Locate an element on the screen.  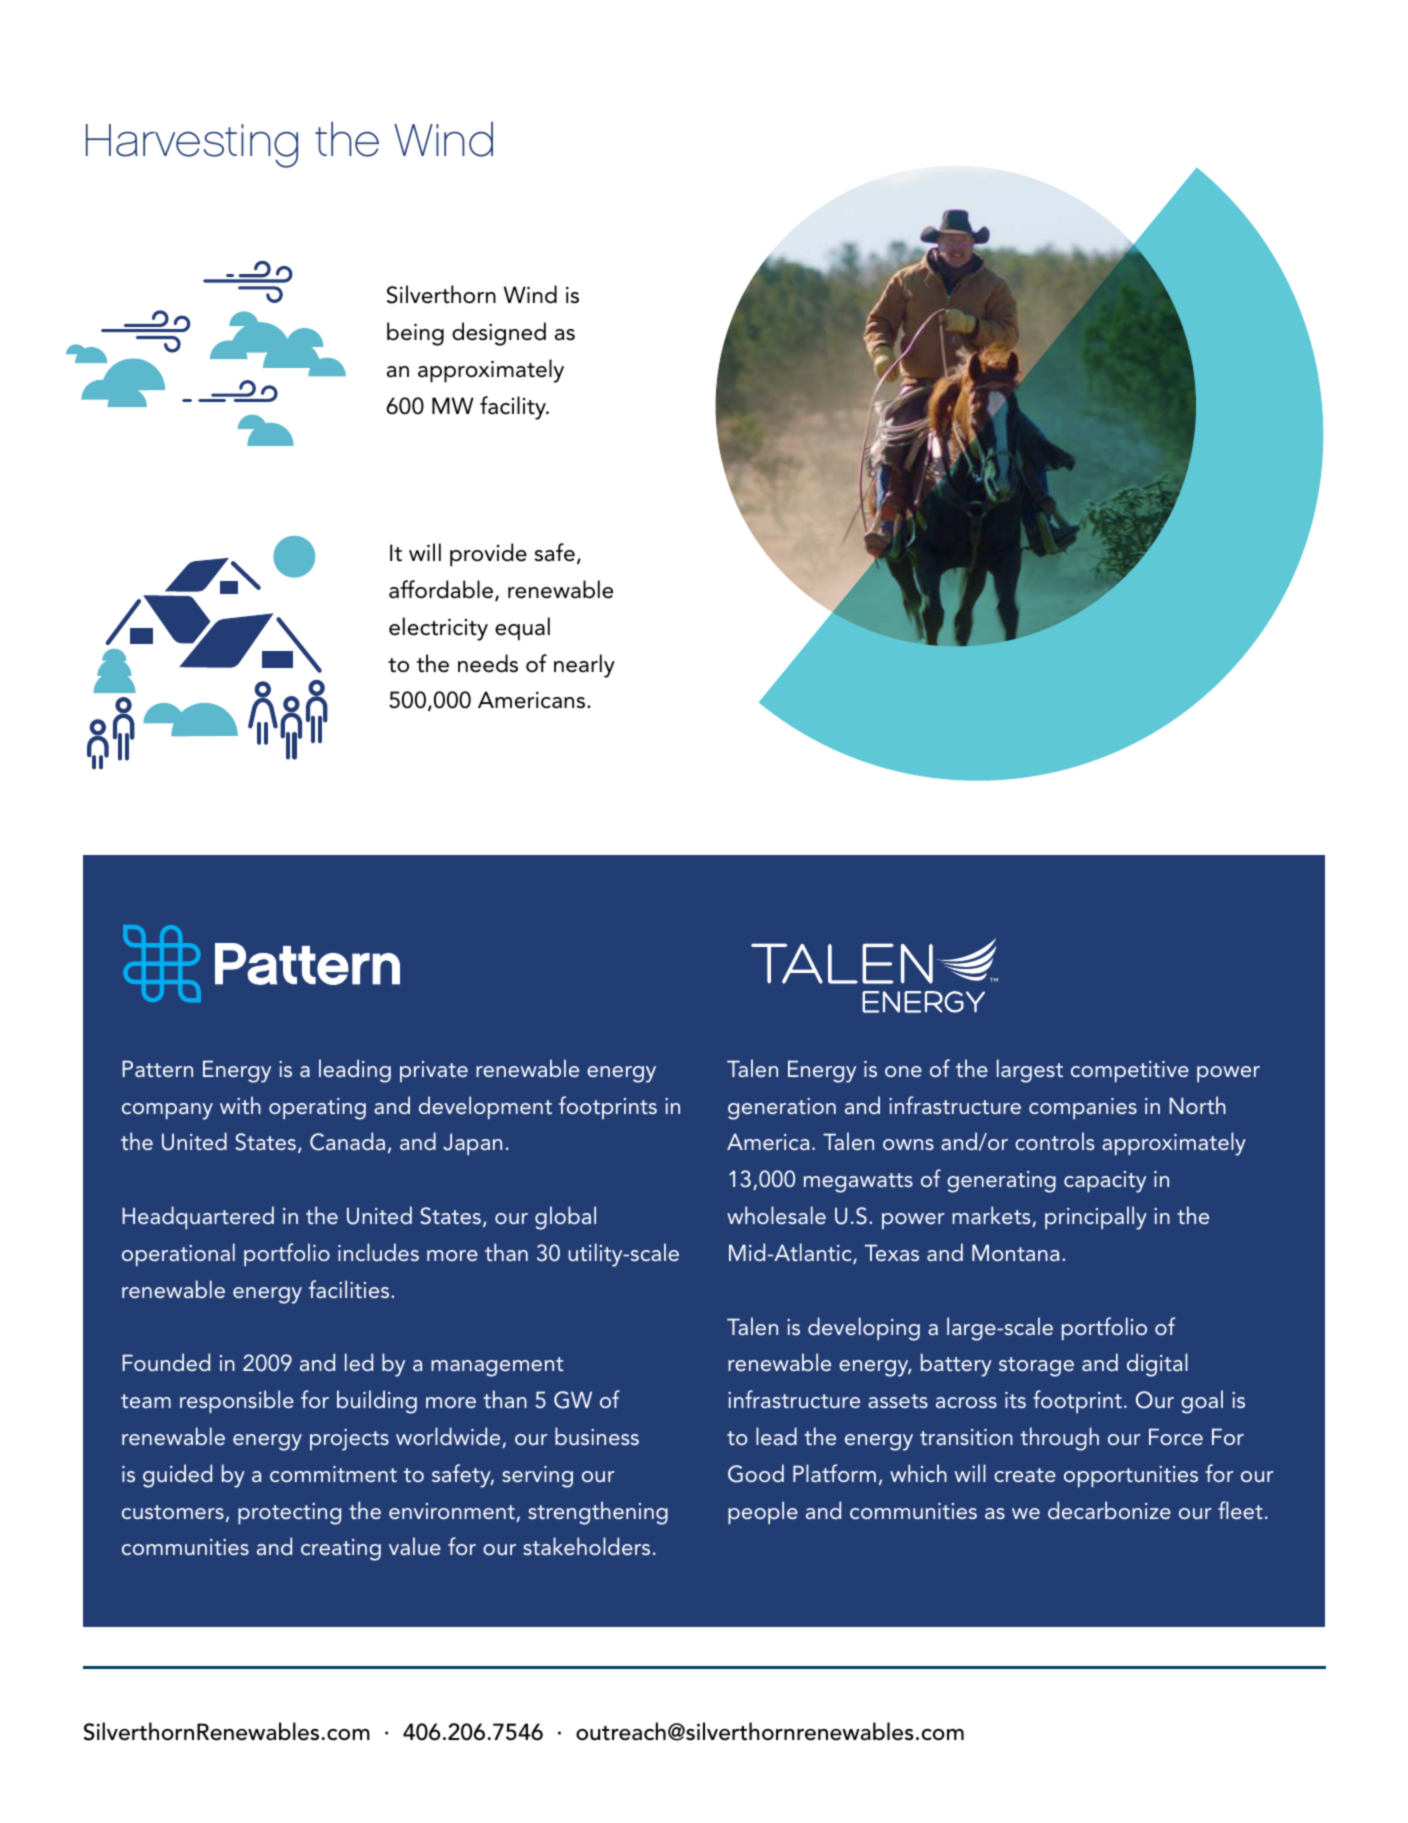
designed is located at coordinates (499, 334).
